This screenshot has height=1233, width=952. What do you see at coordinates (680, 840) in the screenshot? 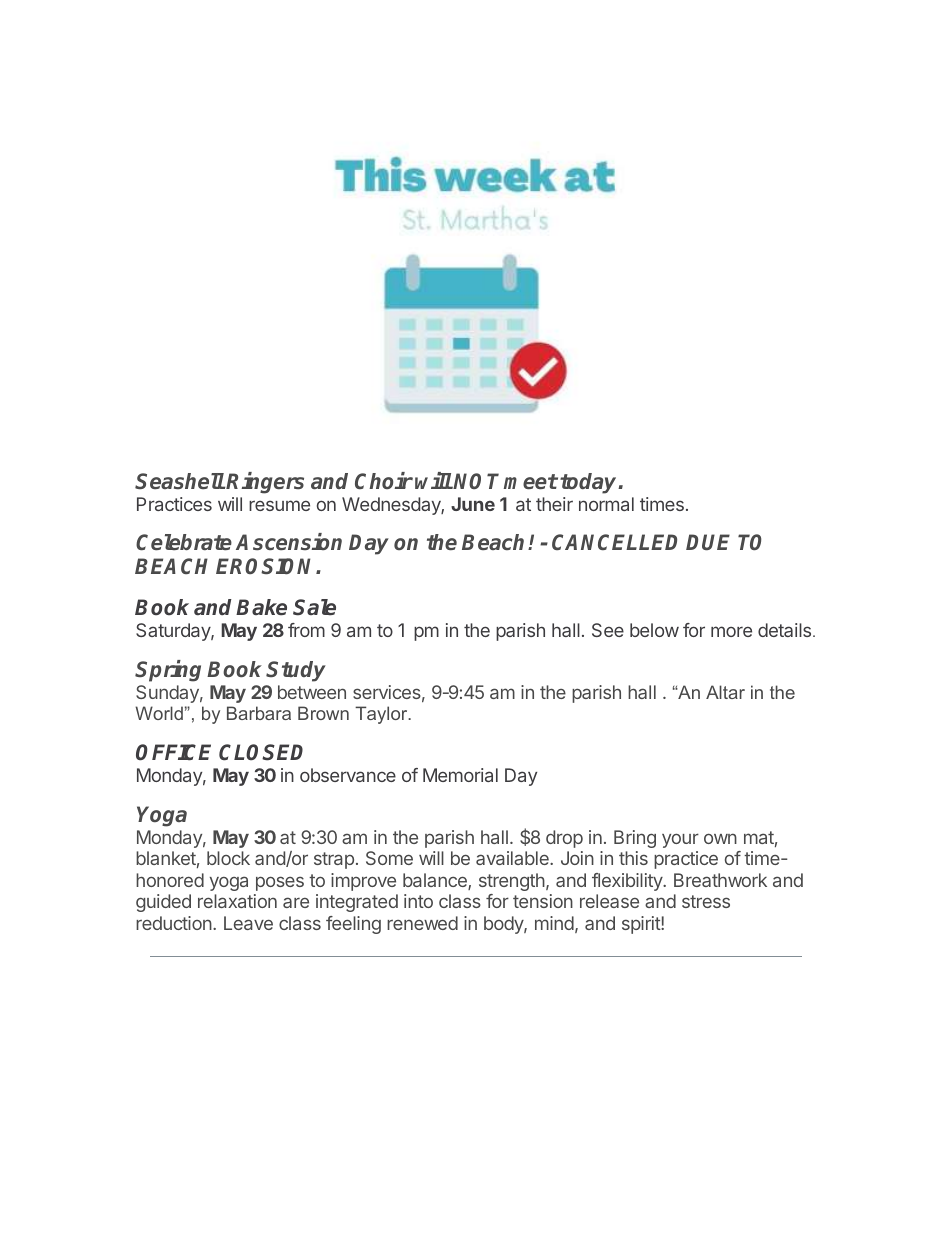
I see `your` at bounding box center [680, 840].
